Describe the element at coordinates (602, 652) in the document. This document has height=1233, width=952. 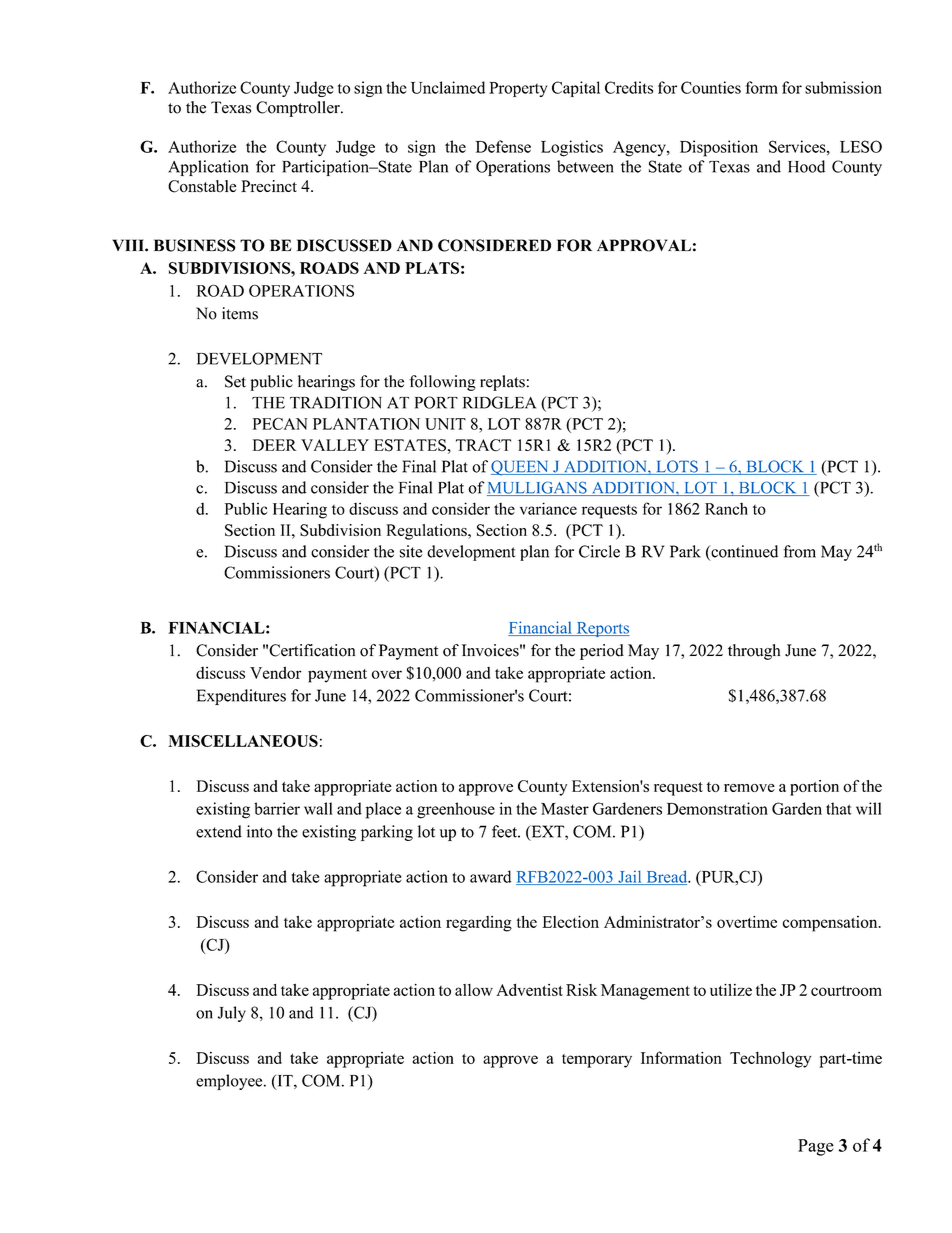
I see `period` at that location.
